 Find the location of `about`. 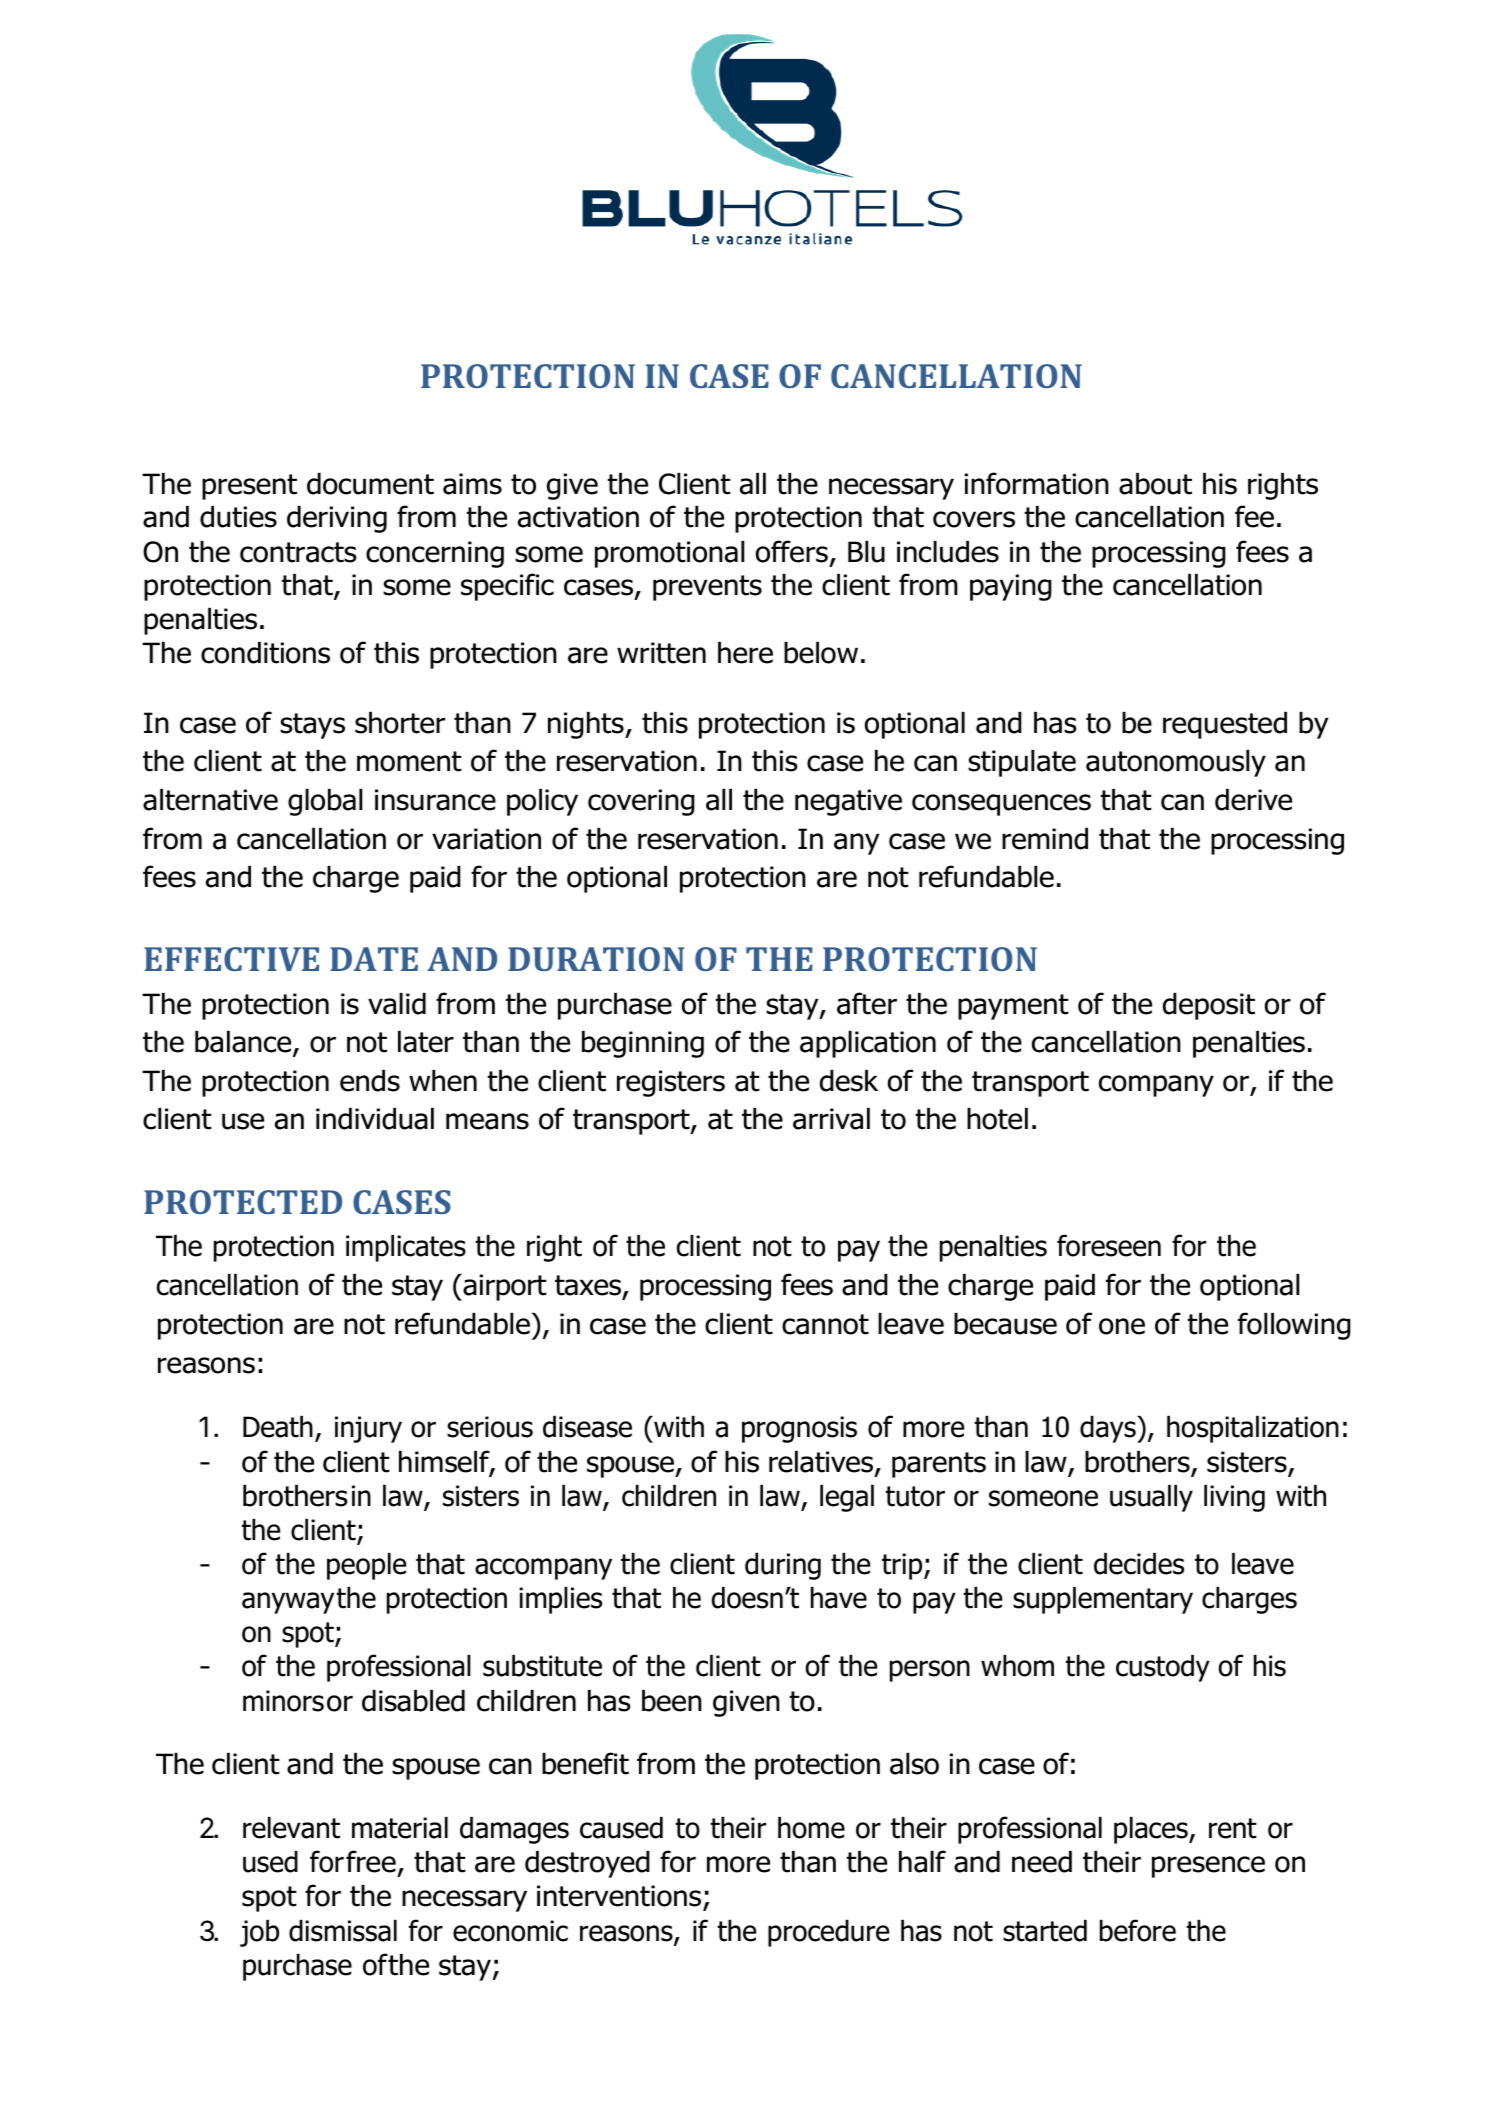

about is located at coordinates (1155, 484).
